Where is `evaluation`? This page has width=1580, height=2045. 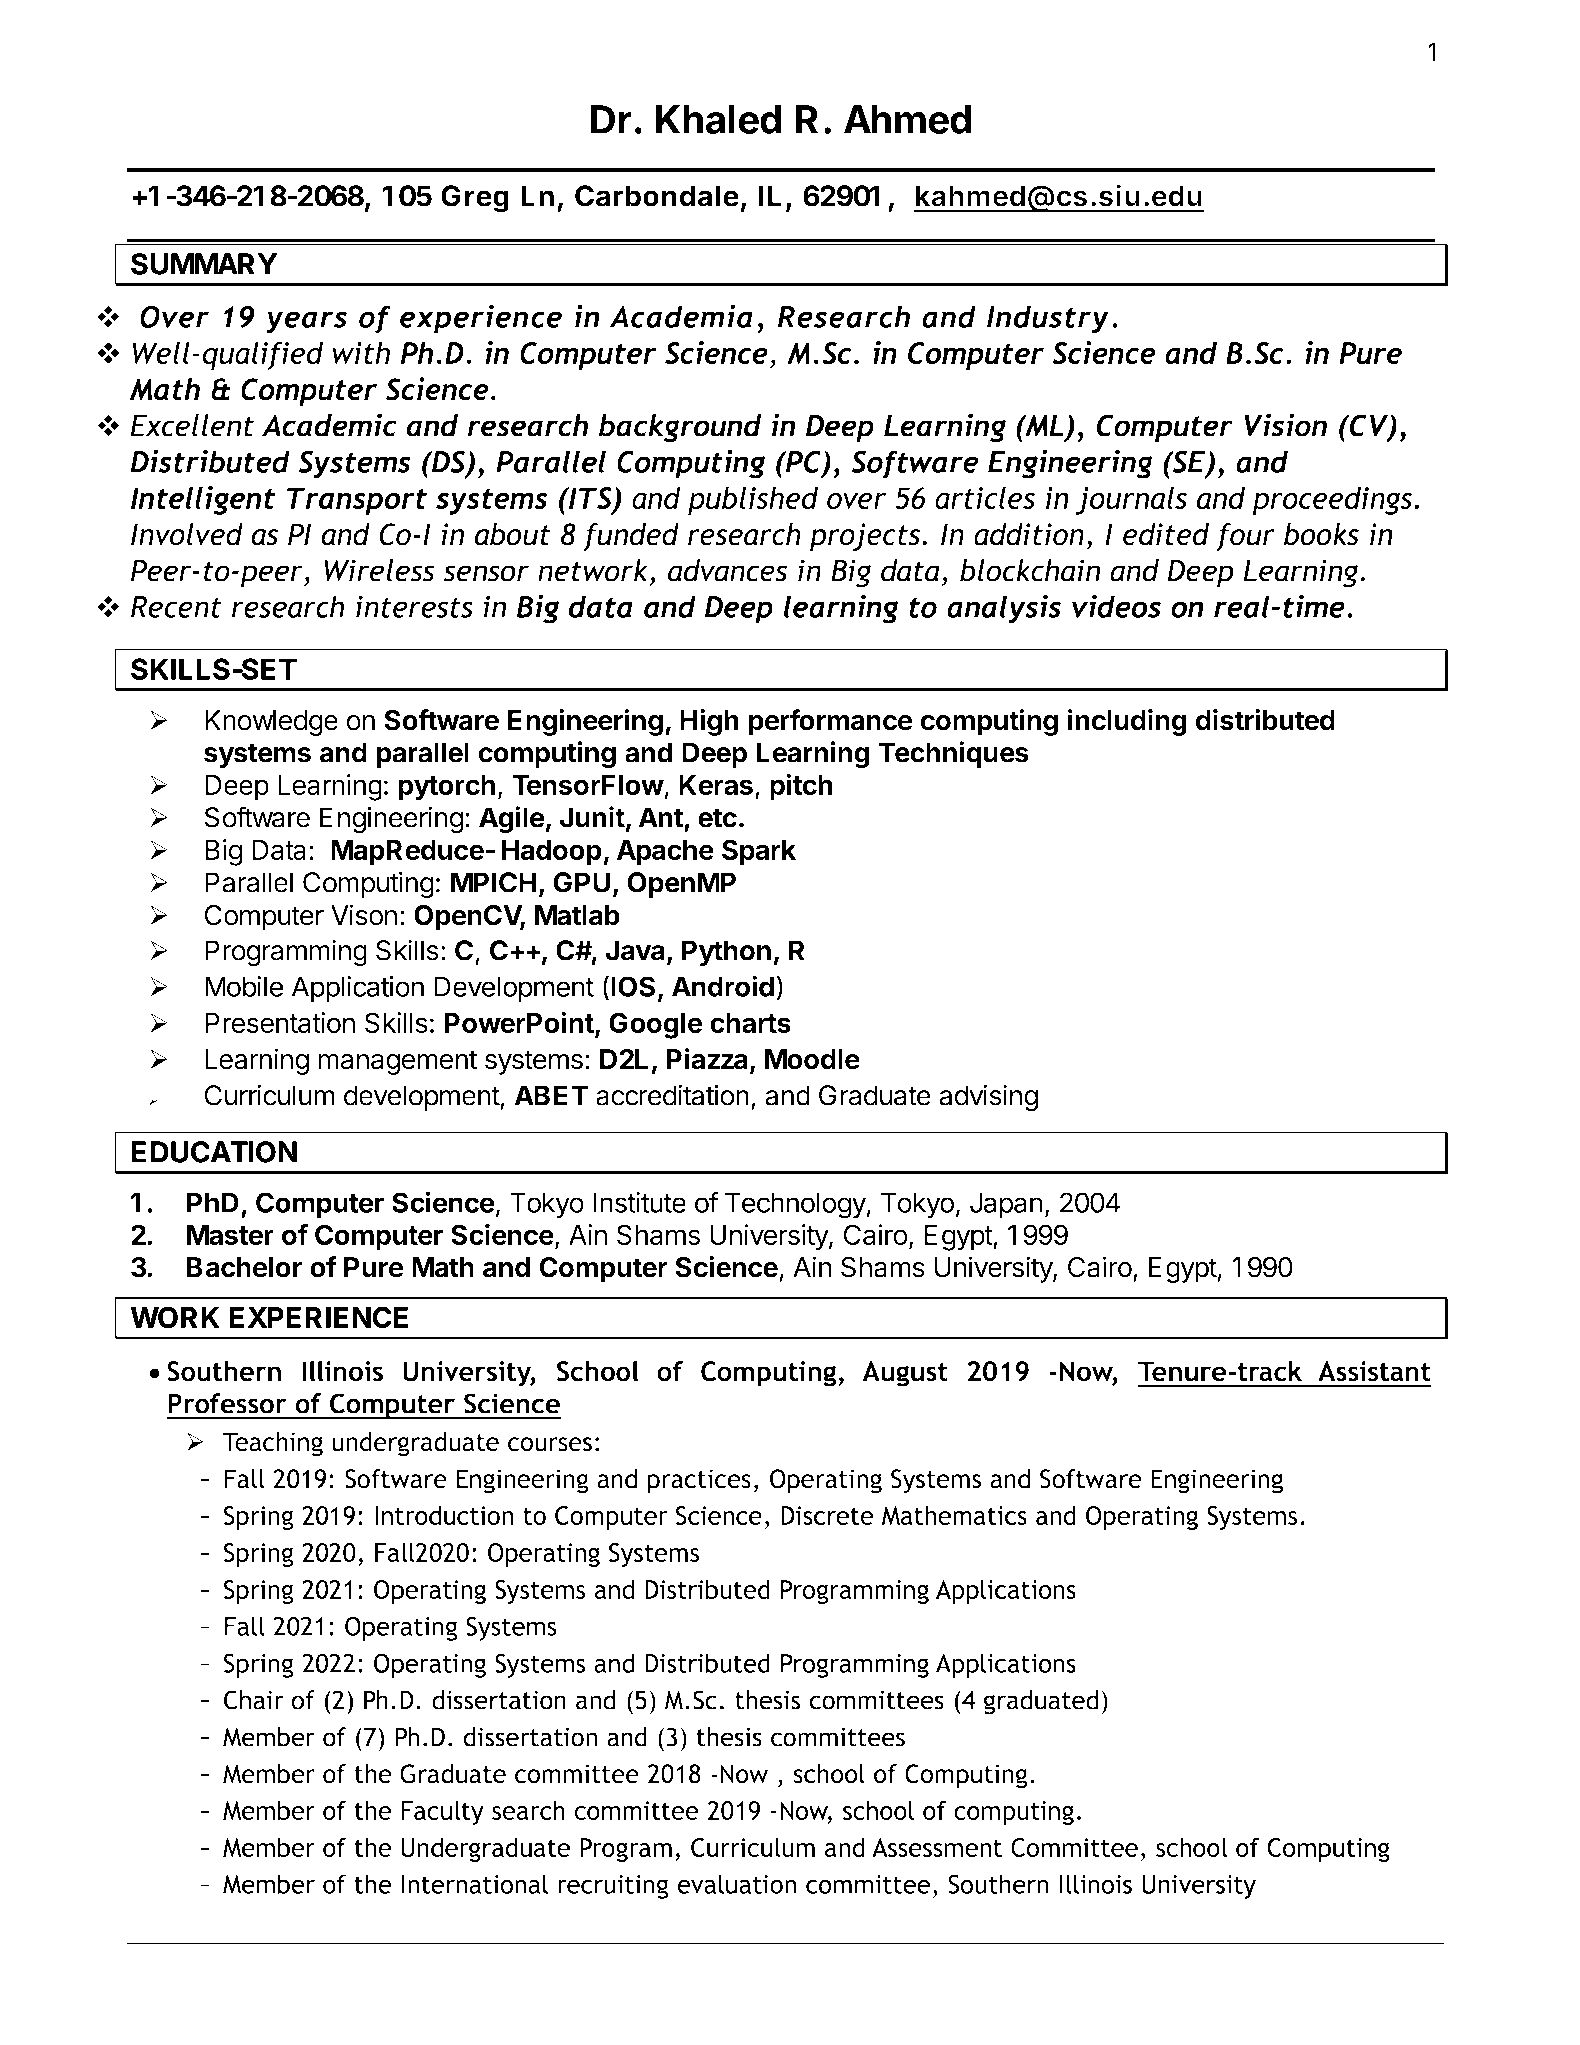 evaluation is located at coordinates (736, 1884).
